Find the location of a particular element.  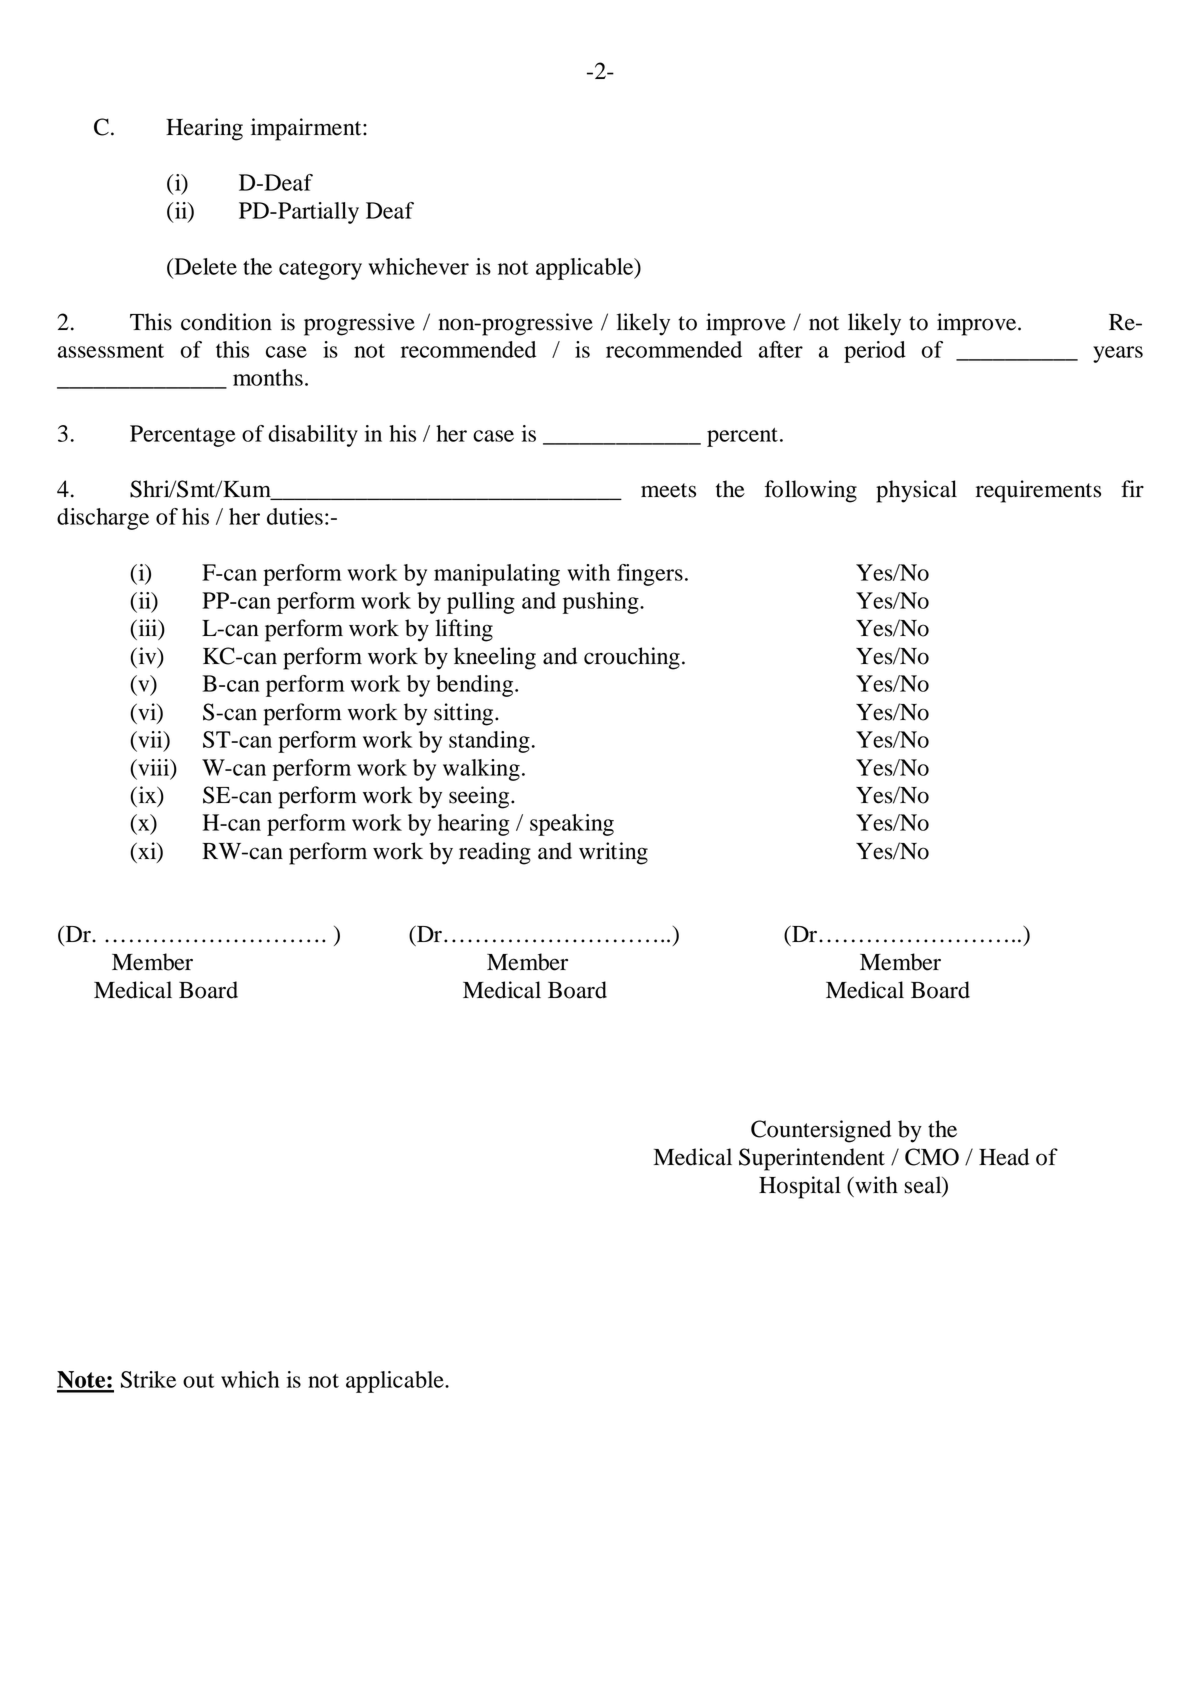

requirements is located at coordinates (1038, 491).
